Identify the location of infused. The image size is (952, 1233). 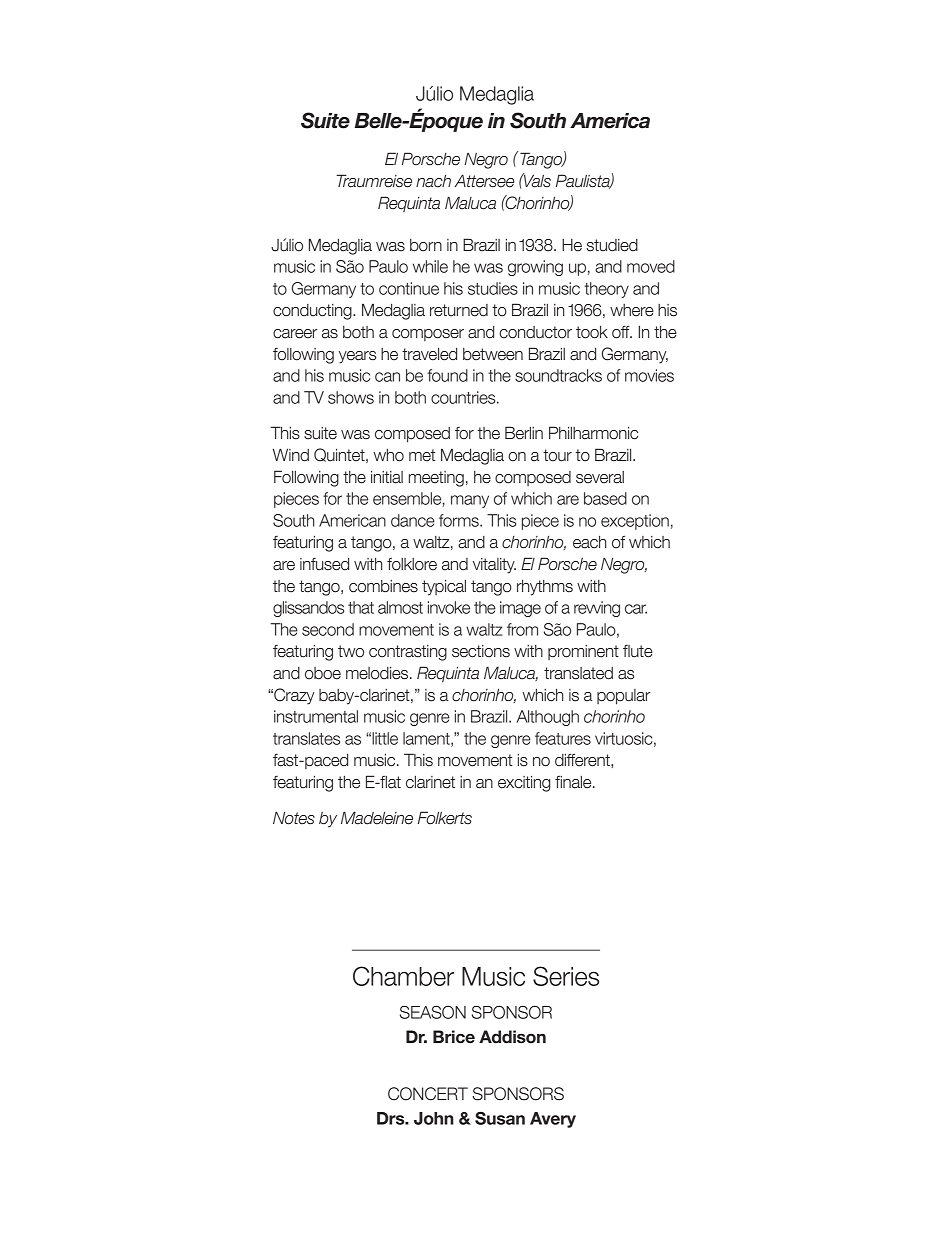
(324, 564).
